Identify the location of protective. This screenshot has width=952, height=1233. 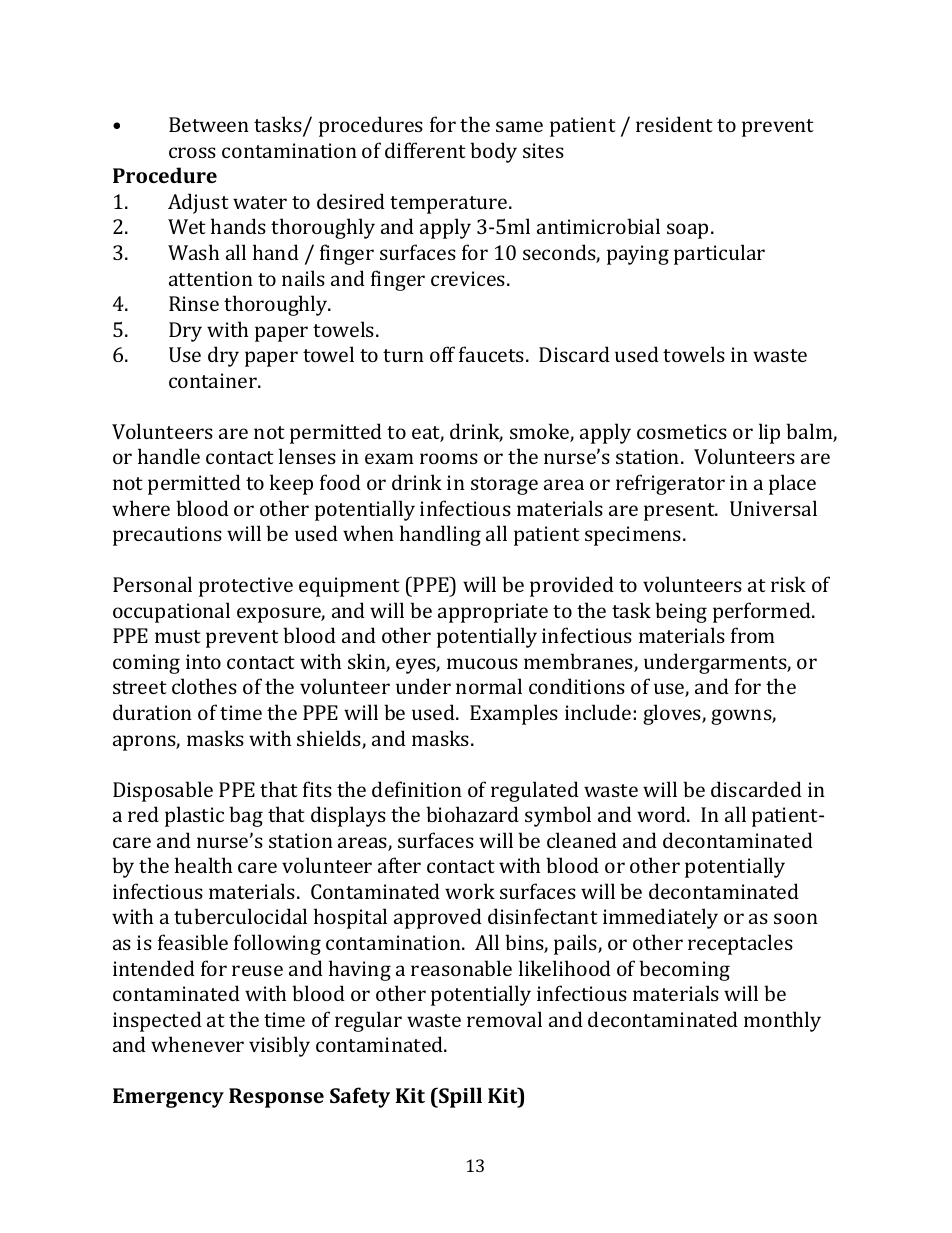
(246, 587).
